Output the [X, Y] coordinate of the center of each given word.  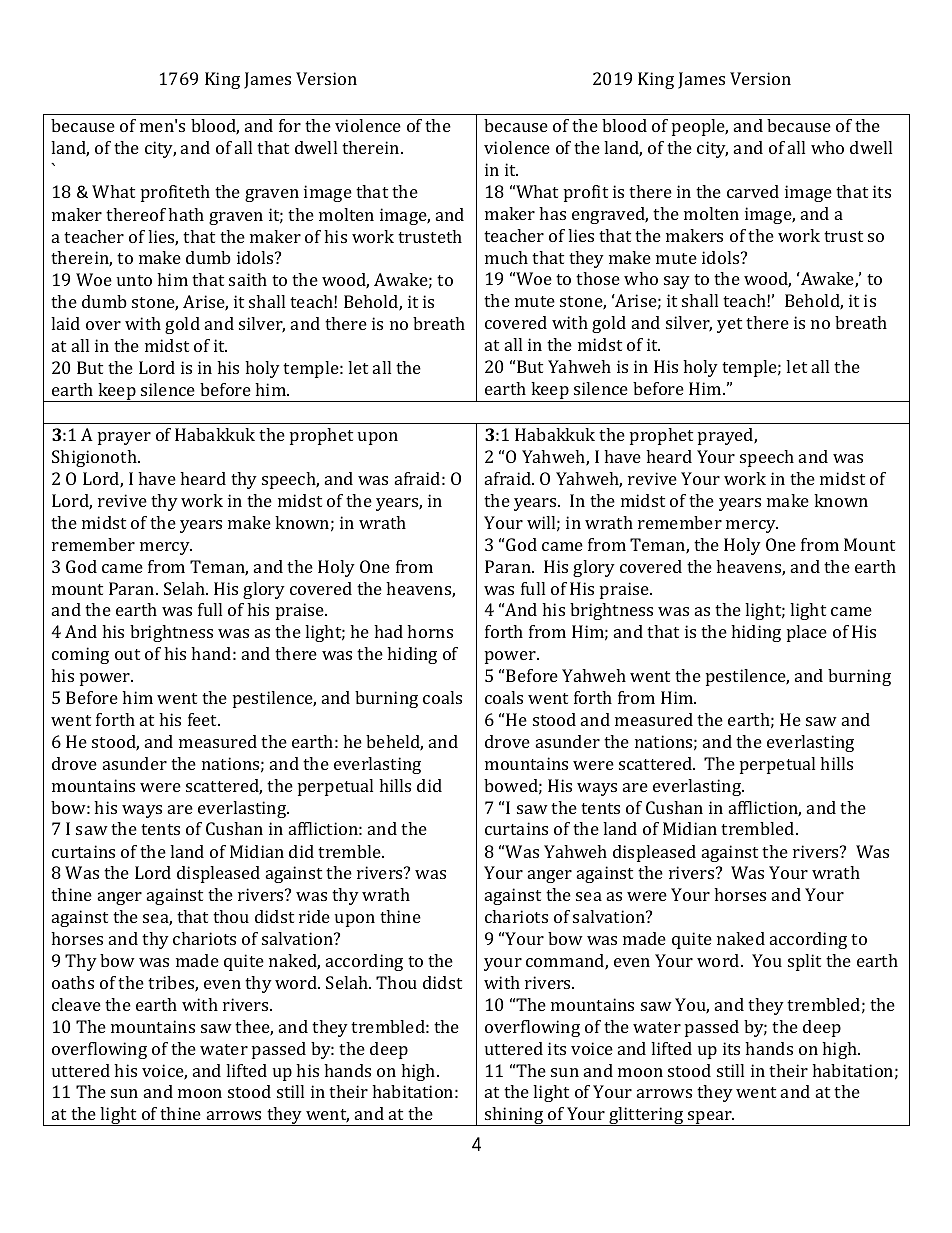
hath [186, 214]
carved [753, 191]
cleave [76, 1004]
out [127, 654]
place [807, 633]
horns [430, 631]
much [506, 257]
